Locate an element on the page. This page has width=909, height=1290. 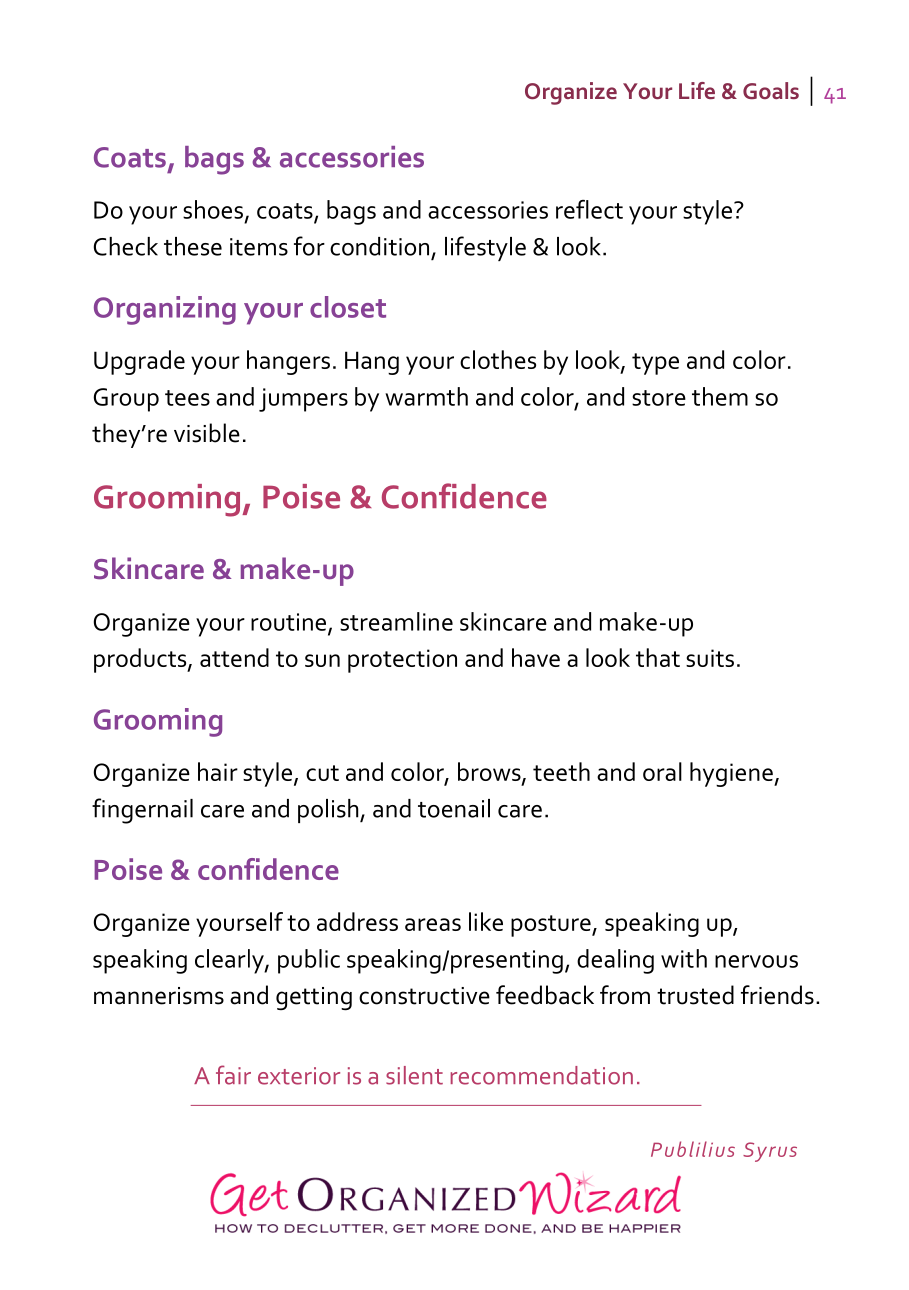
silent is located at coordinates (414, 1075).
